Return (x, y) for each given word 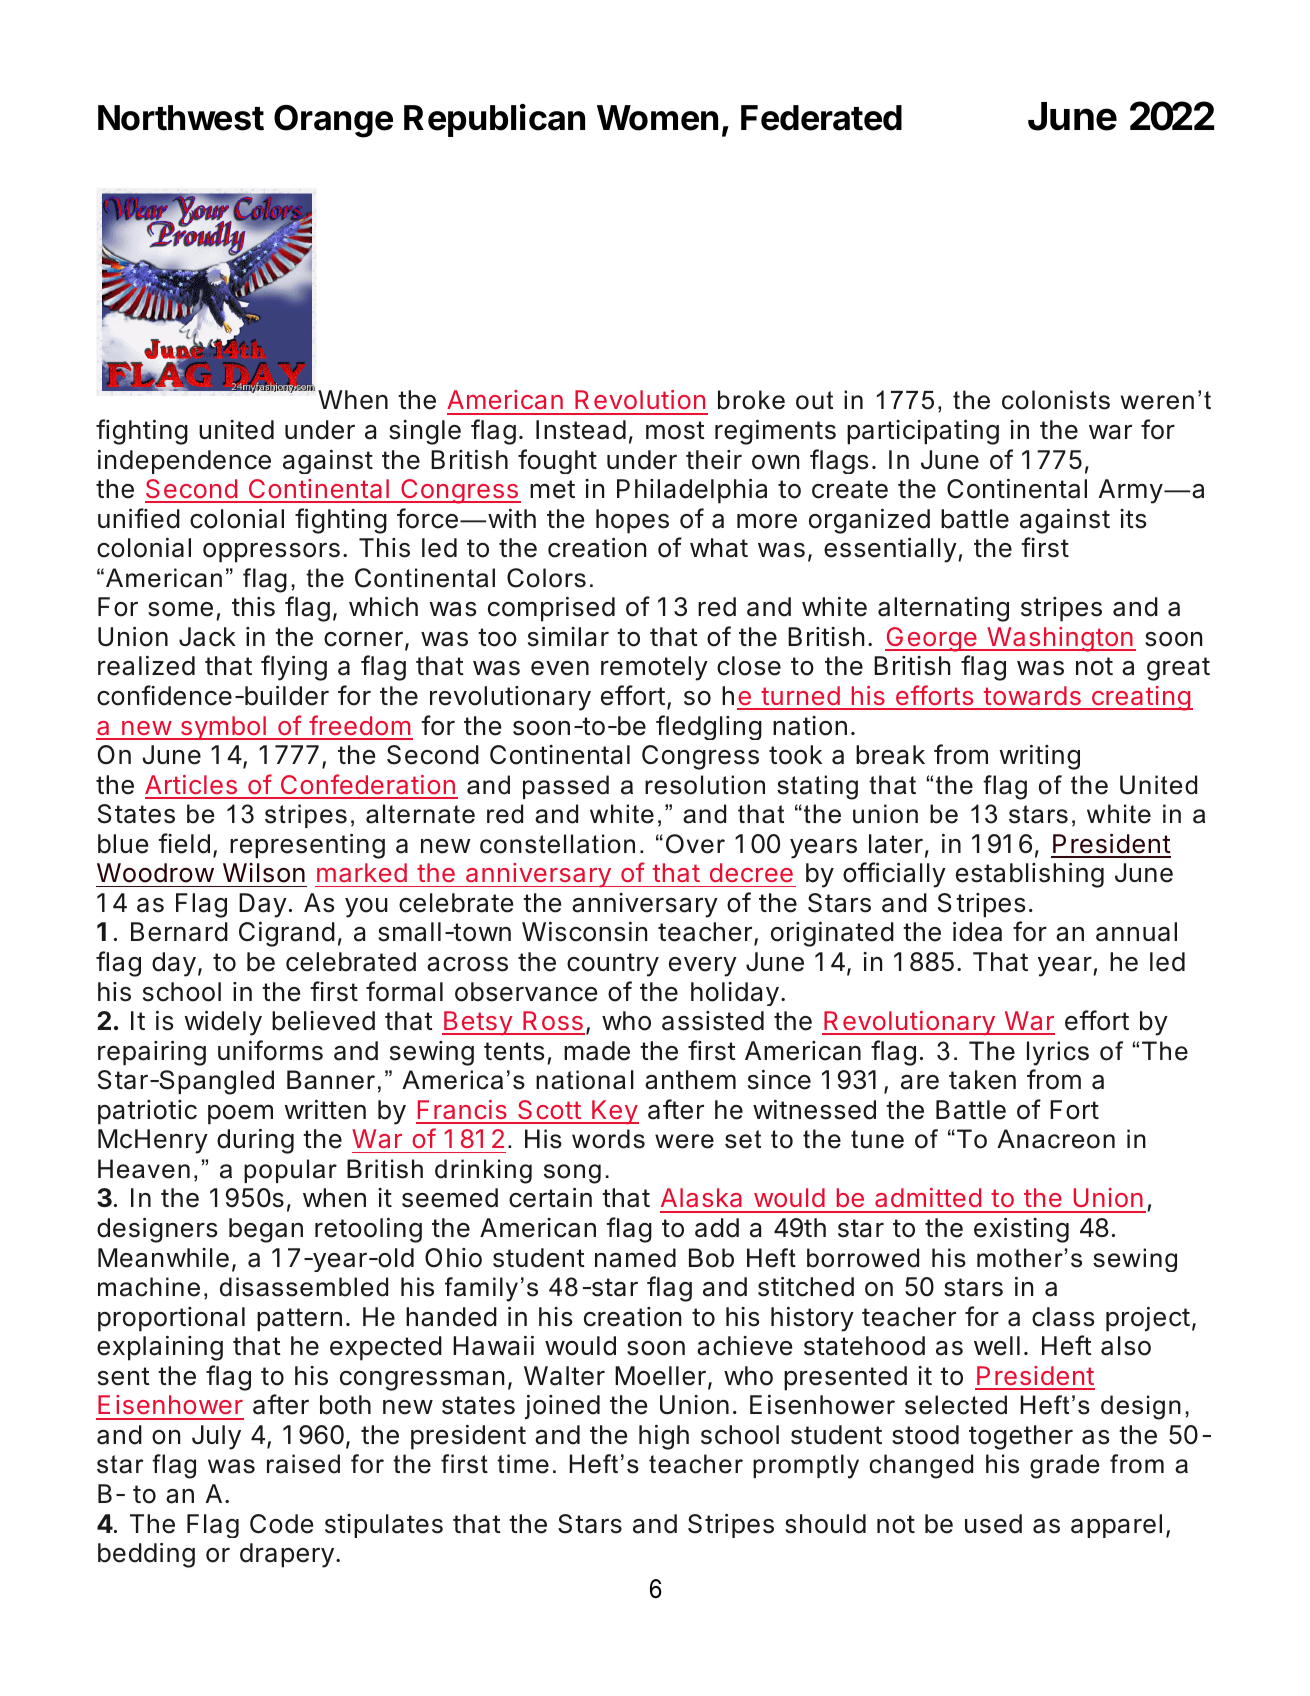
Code (281, 1524)
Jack (207, 637)
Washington (1059, 639)
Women (657, 118)
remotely (654, 668)
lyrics (1058, 1053)
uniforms (270, 1050)
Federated (821, 118)
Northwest (181, 118)
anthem (690, 1080)
